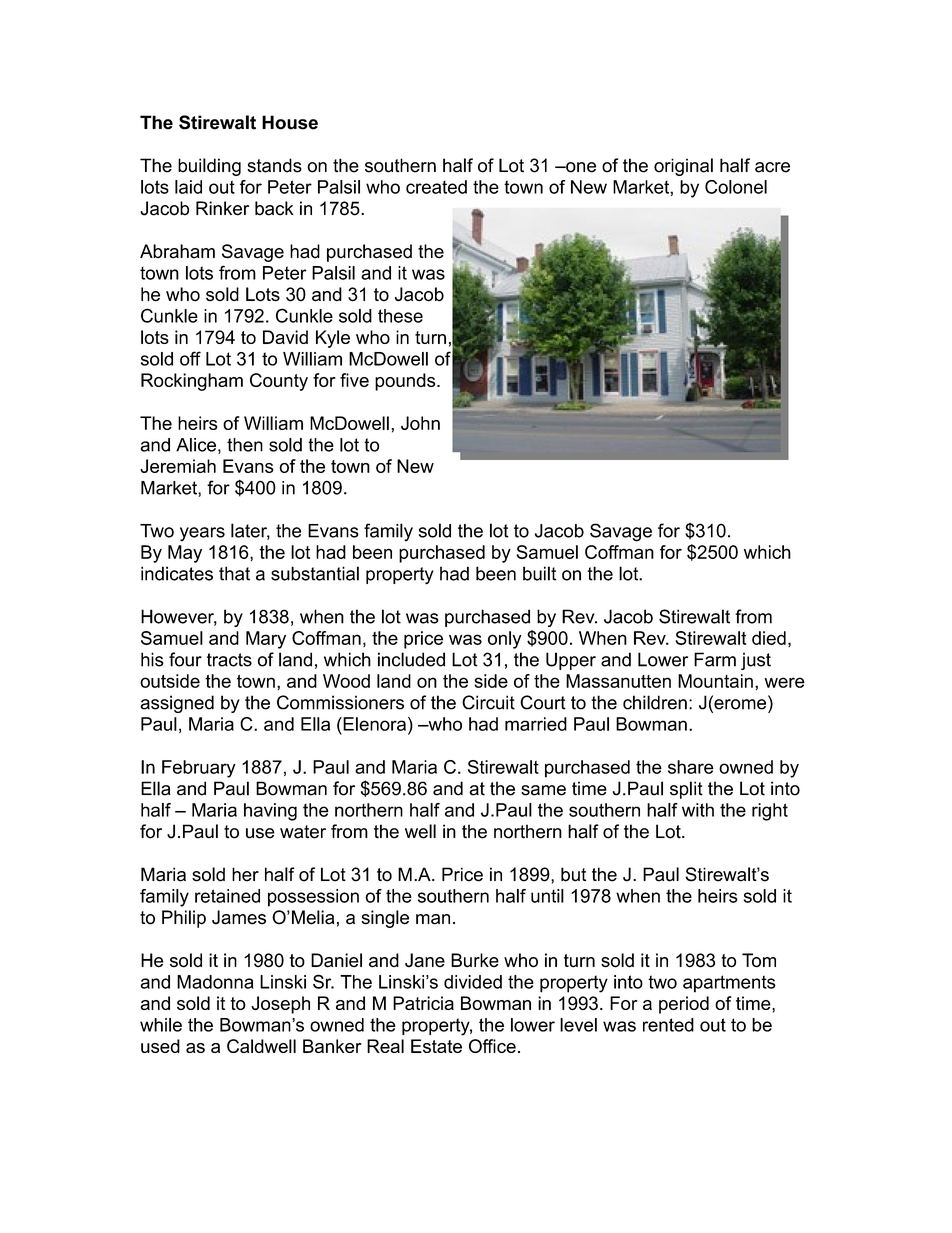  I want to click on share, so click(691, 767).
